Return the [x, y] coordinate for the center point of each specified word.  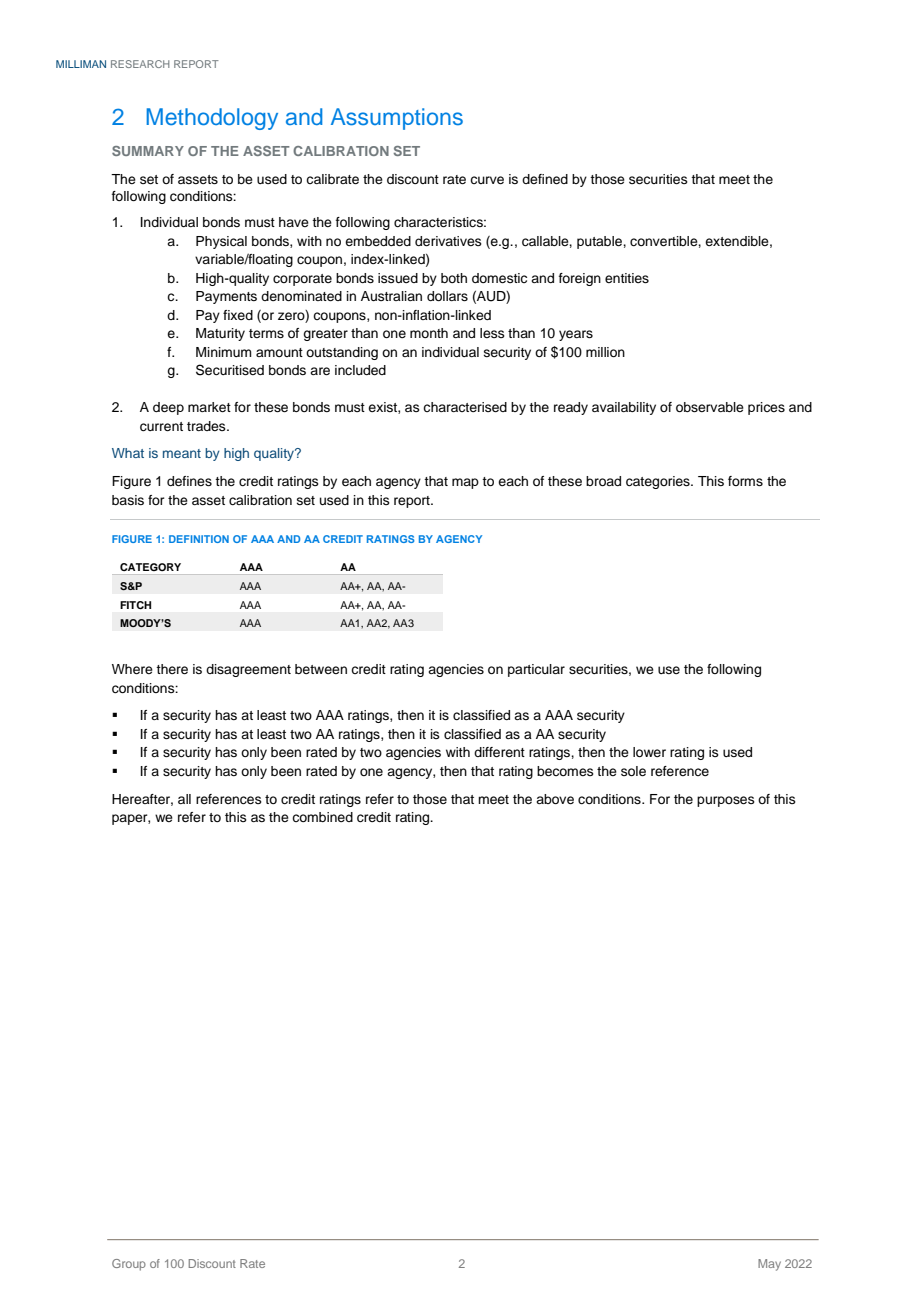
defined [545, 179]
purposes [726, 801]
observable [710, 407]
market [209, 407]
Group [129, 1265]
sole [633, 771]
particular [536, 670]
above [555, 799]
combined [322, 817]
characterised [465, 407]
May [769, 1265]
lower [649, 752]
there [172, 669]
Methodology [212, 119]
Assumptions [397, 119]
